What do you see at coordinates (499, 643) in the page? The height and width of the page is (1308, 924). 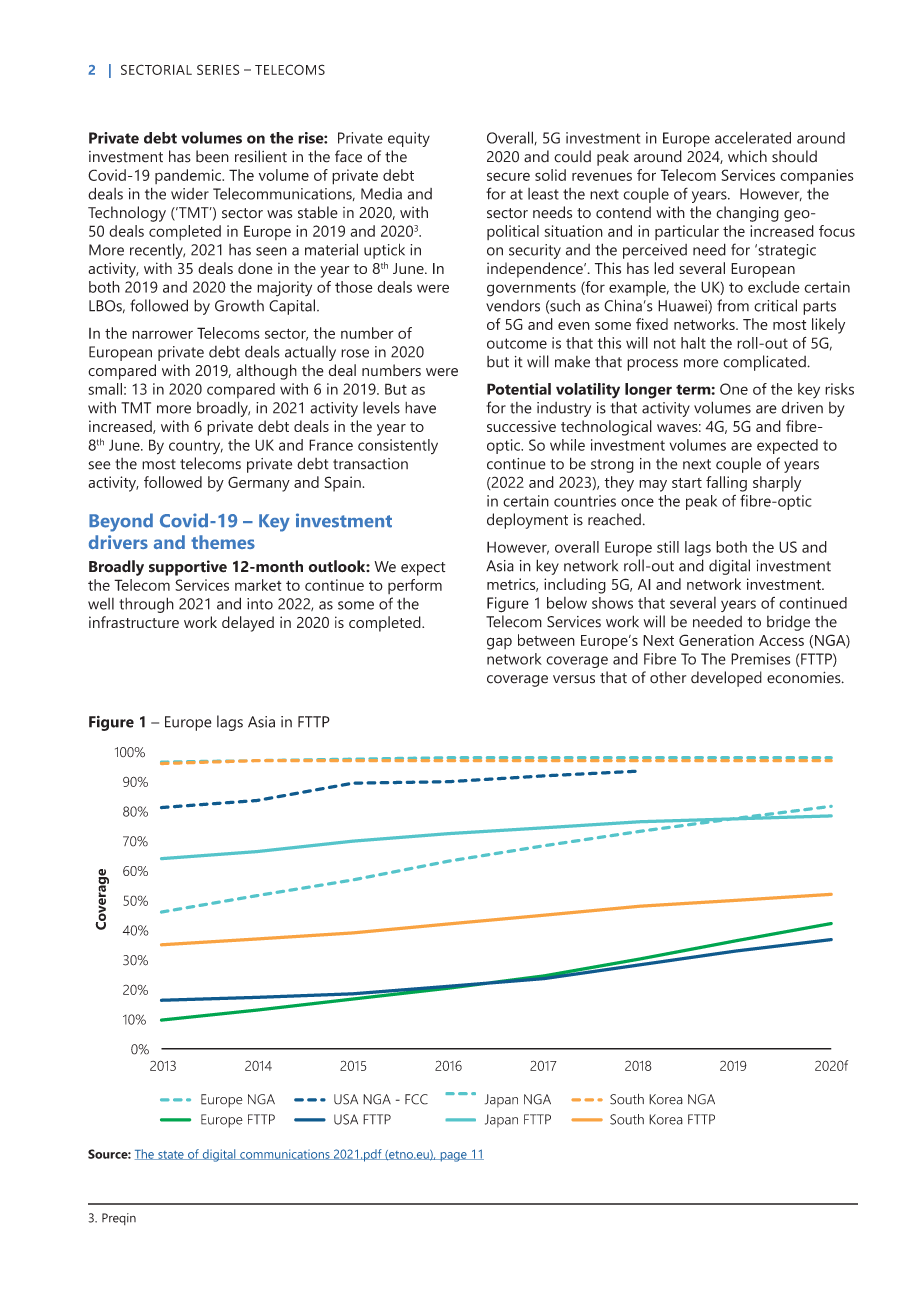 I see `gap` at bounding box center [499, 643].
